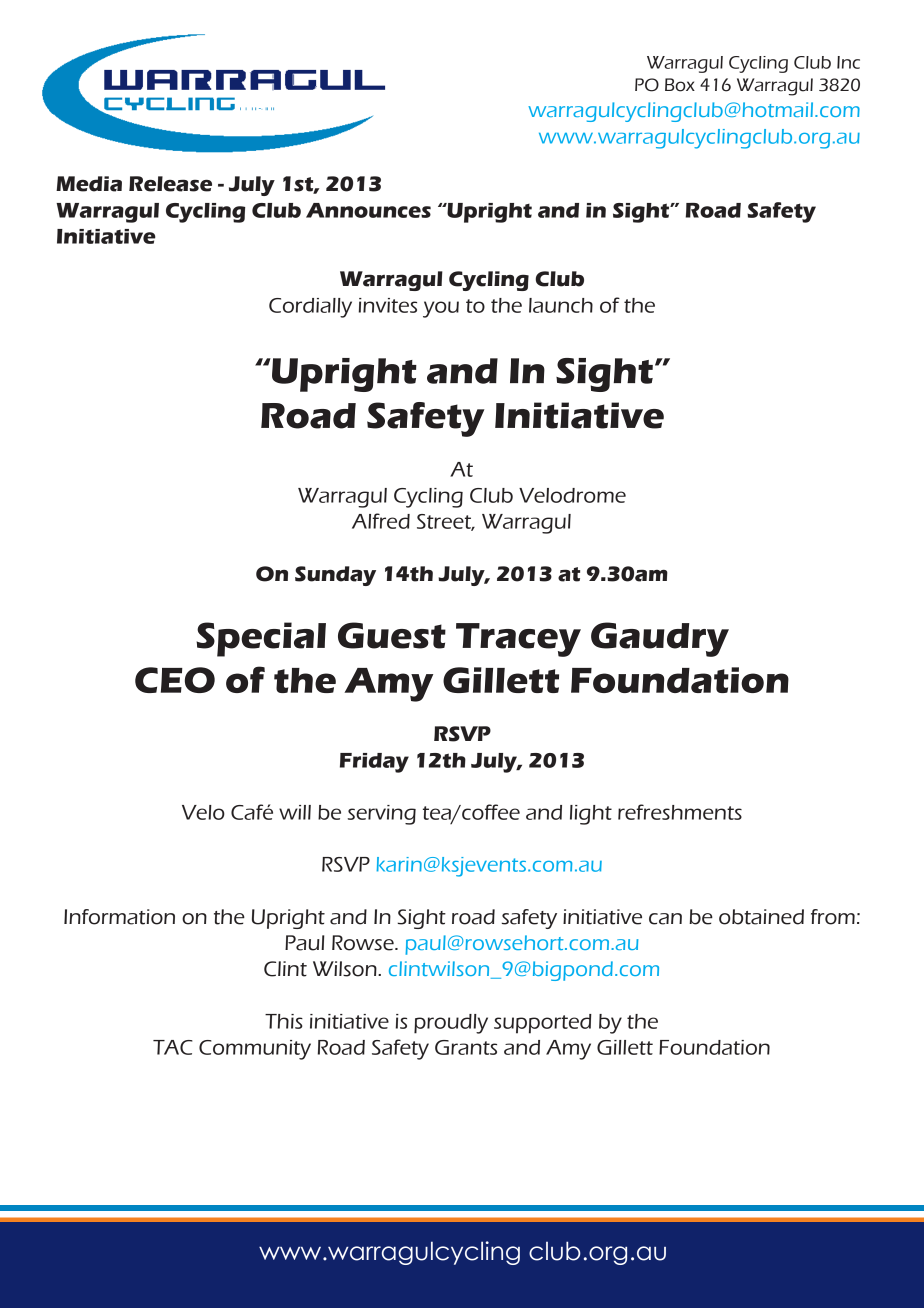 Image resolution: width=924 pixels, height=1308 pixels. Describe the element at coordinates (761, 917) in the document. I see `obtained` at that location.
